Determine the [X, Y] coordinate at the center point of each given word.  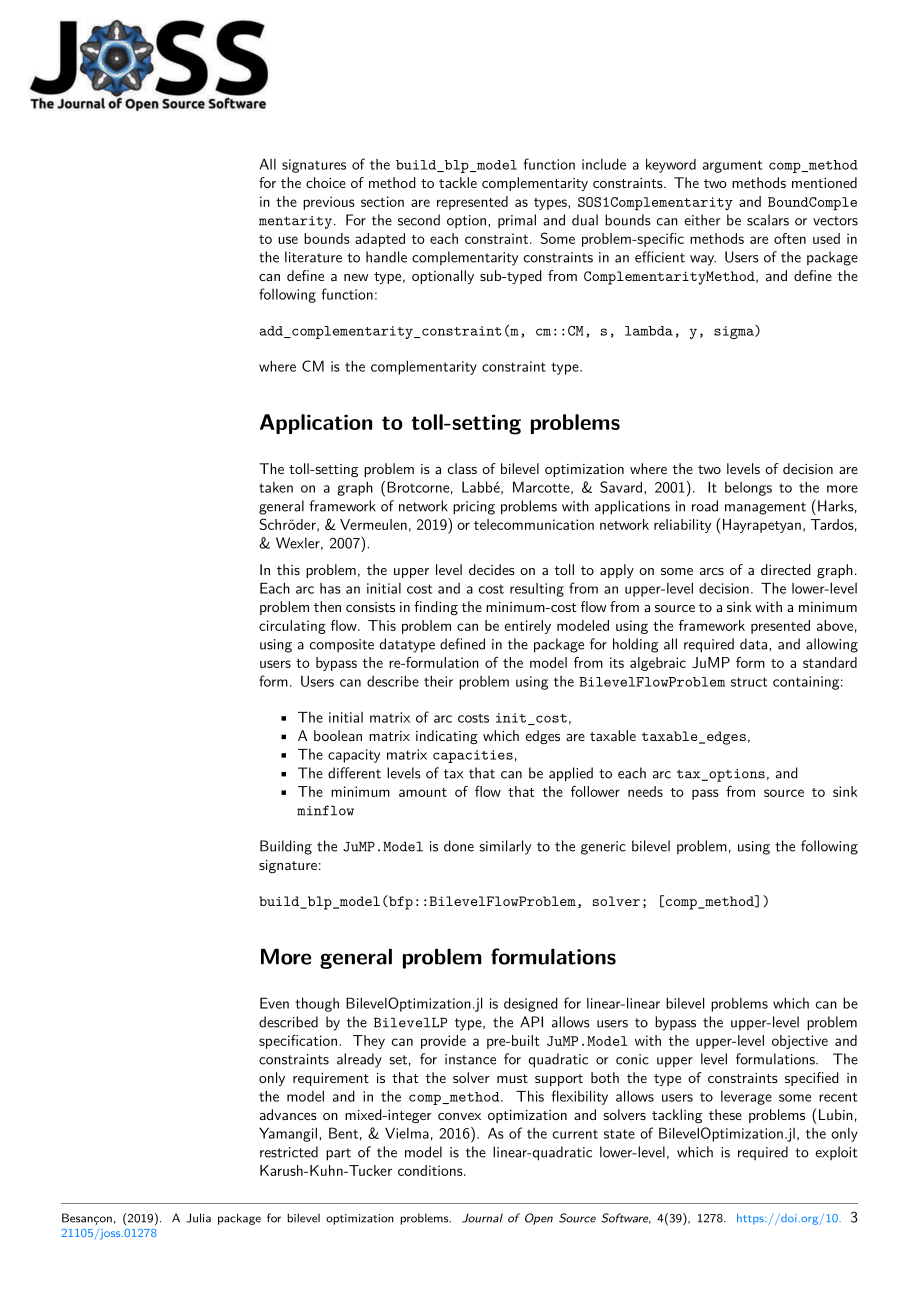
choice [326, 182]
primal [517, 221]
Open [539, 1219]
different [354, 773]
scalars [768, 220]
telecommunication [534, 524]
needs [645, 791]
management [765, 508]
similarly [505, 847]
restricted [289, 1152]
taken [276, 487]
